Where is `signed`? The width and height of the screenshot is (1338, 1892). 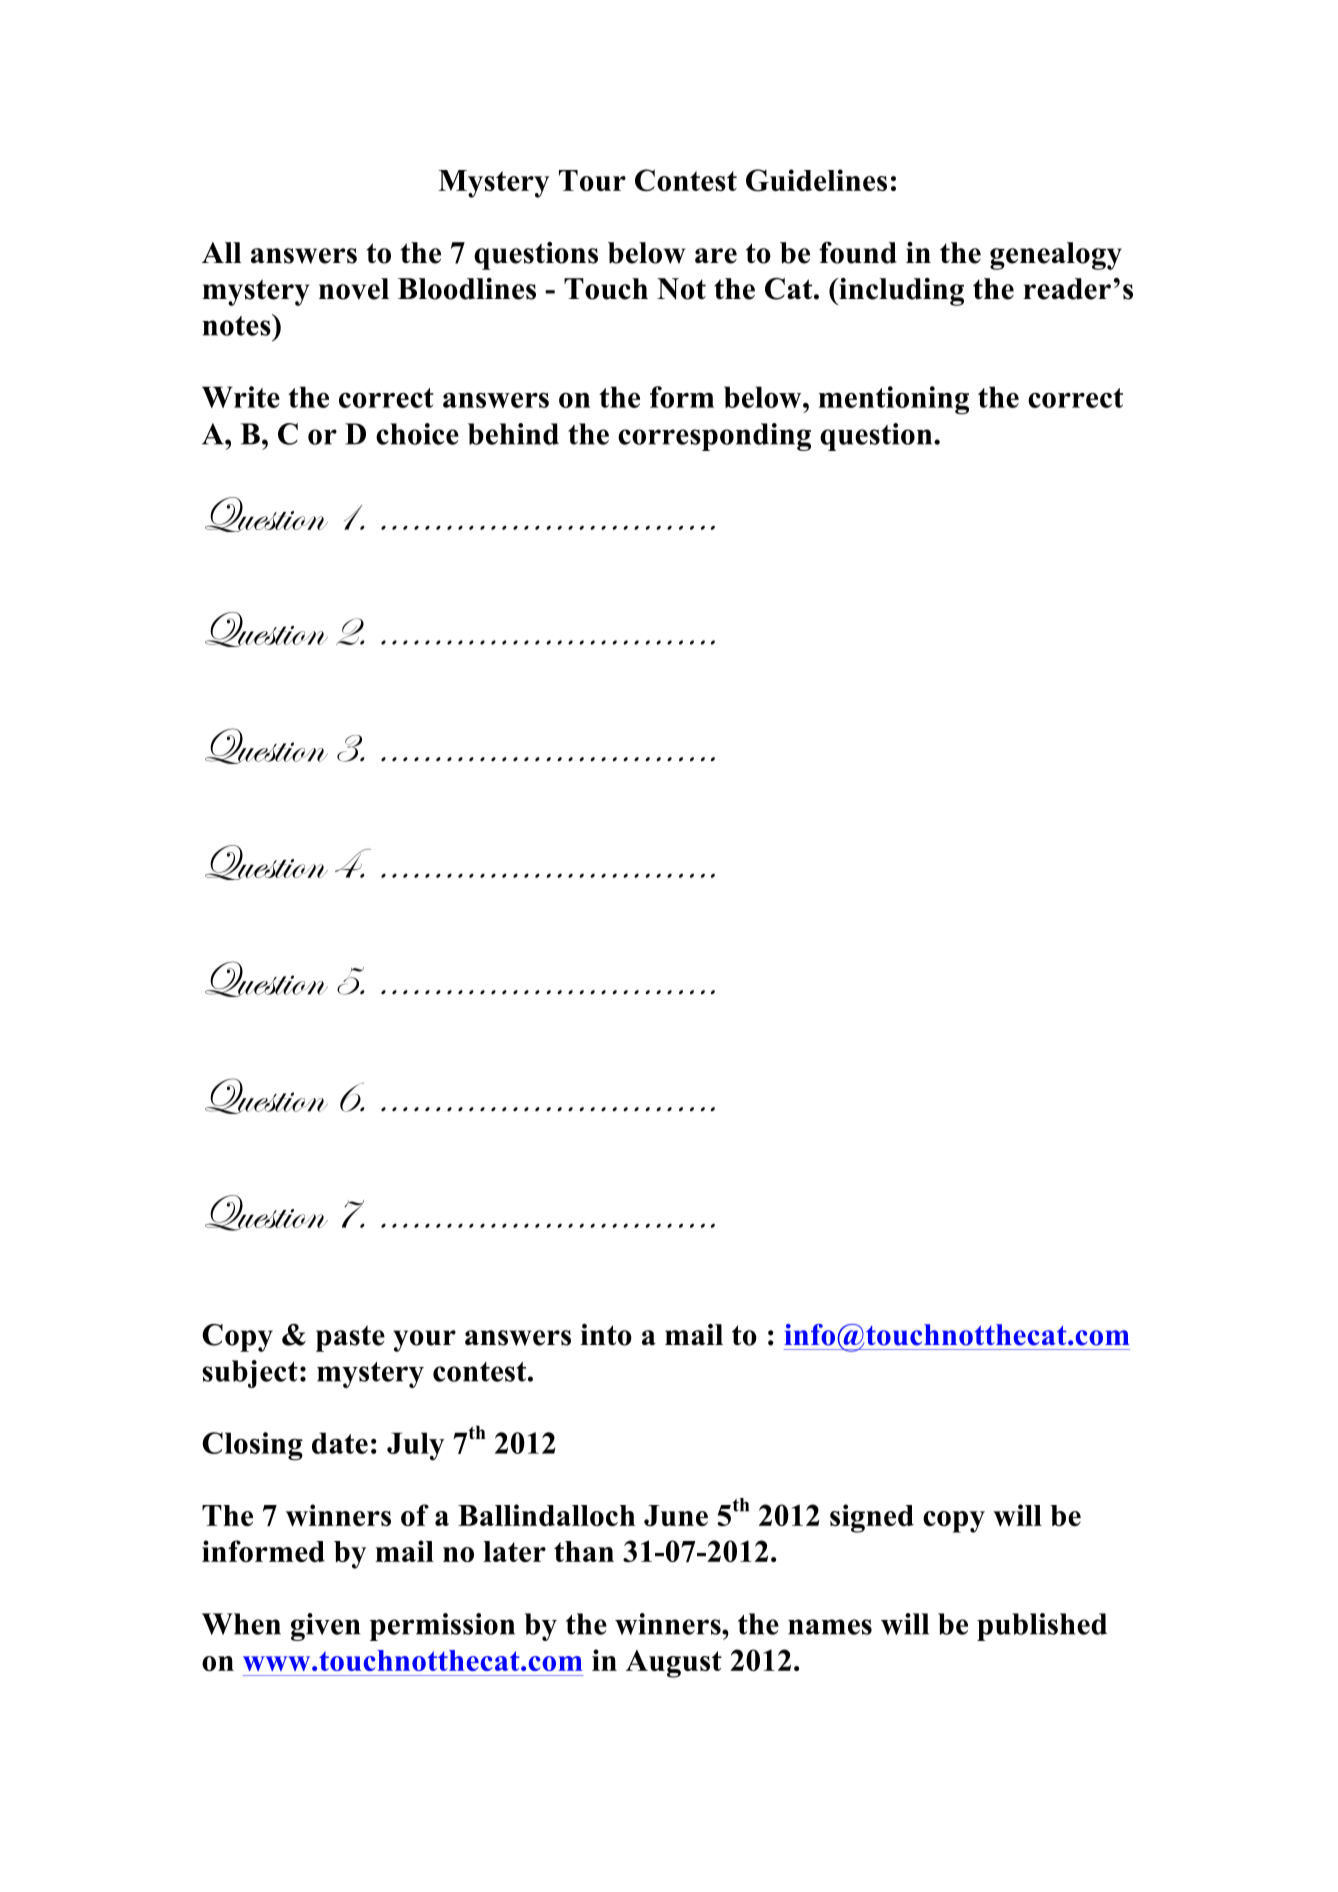 signed is located at coordinates (872, 1518).
